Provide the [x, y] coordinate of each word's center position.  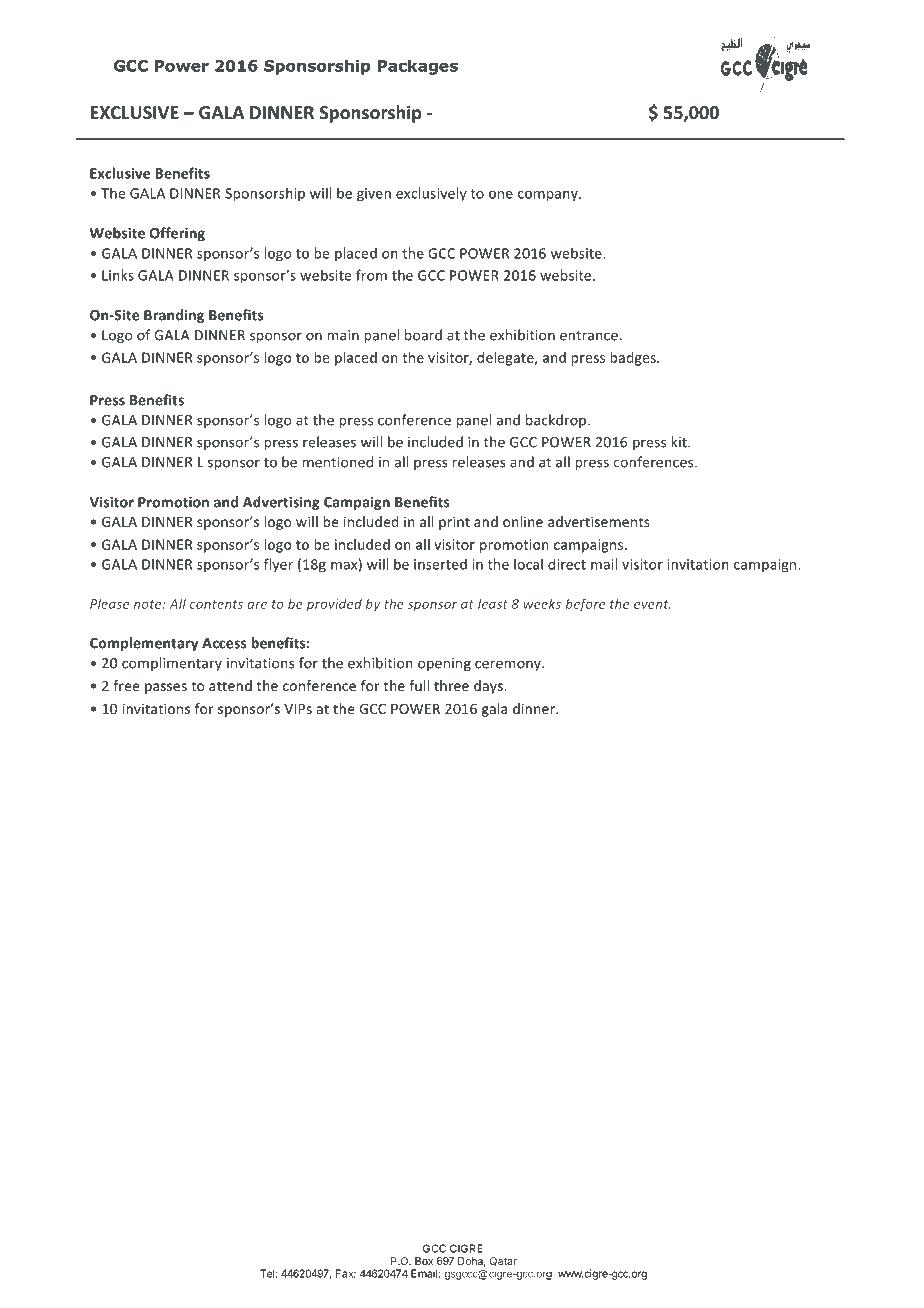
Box [424, 1261]
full [419, 685]
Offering [177, 234]
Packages [418, 67]
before [585, 605]
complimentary [172, 664]
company [549, 196]
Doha [472, 1262]
